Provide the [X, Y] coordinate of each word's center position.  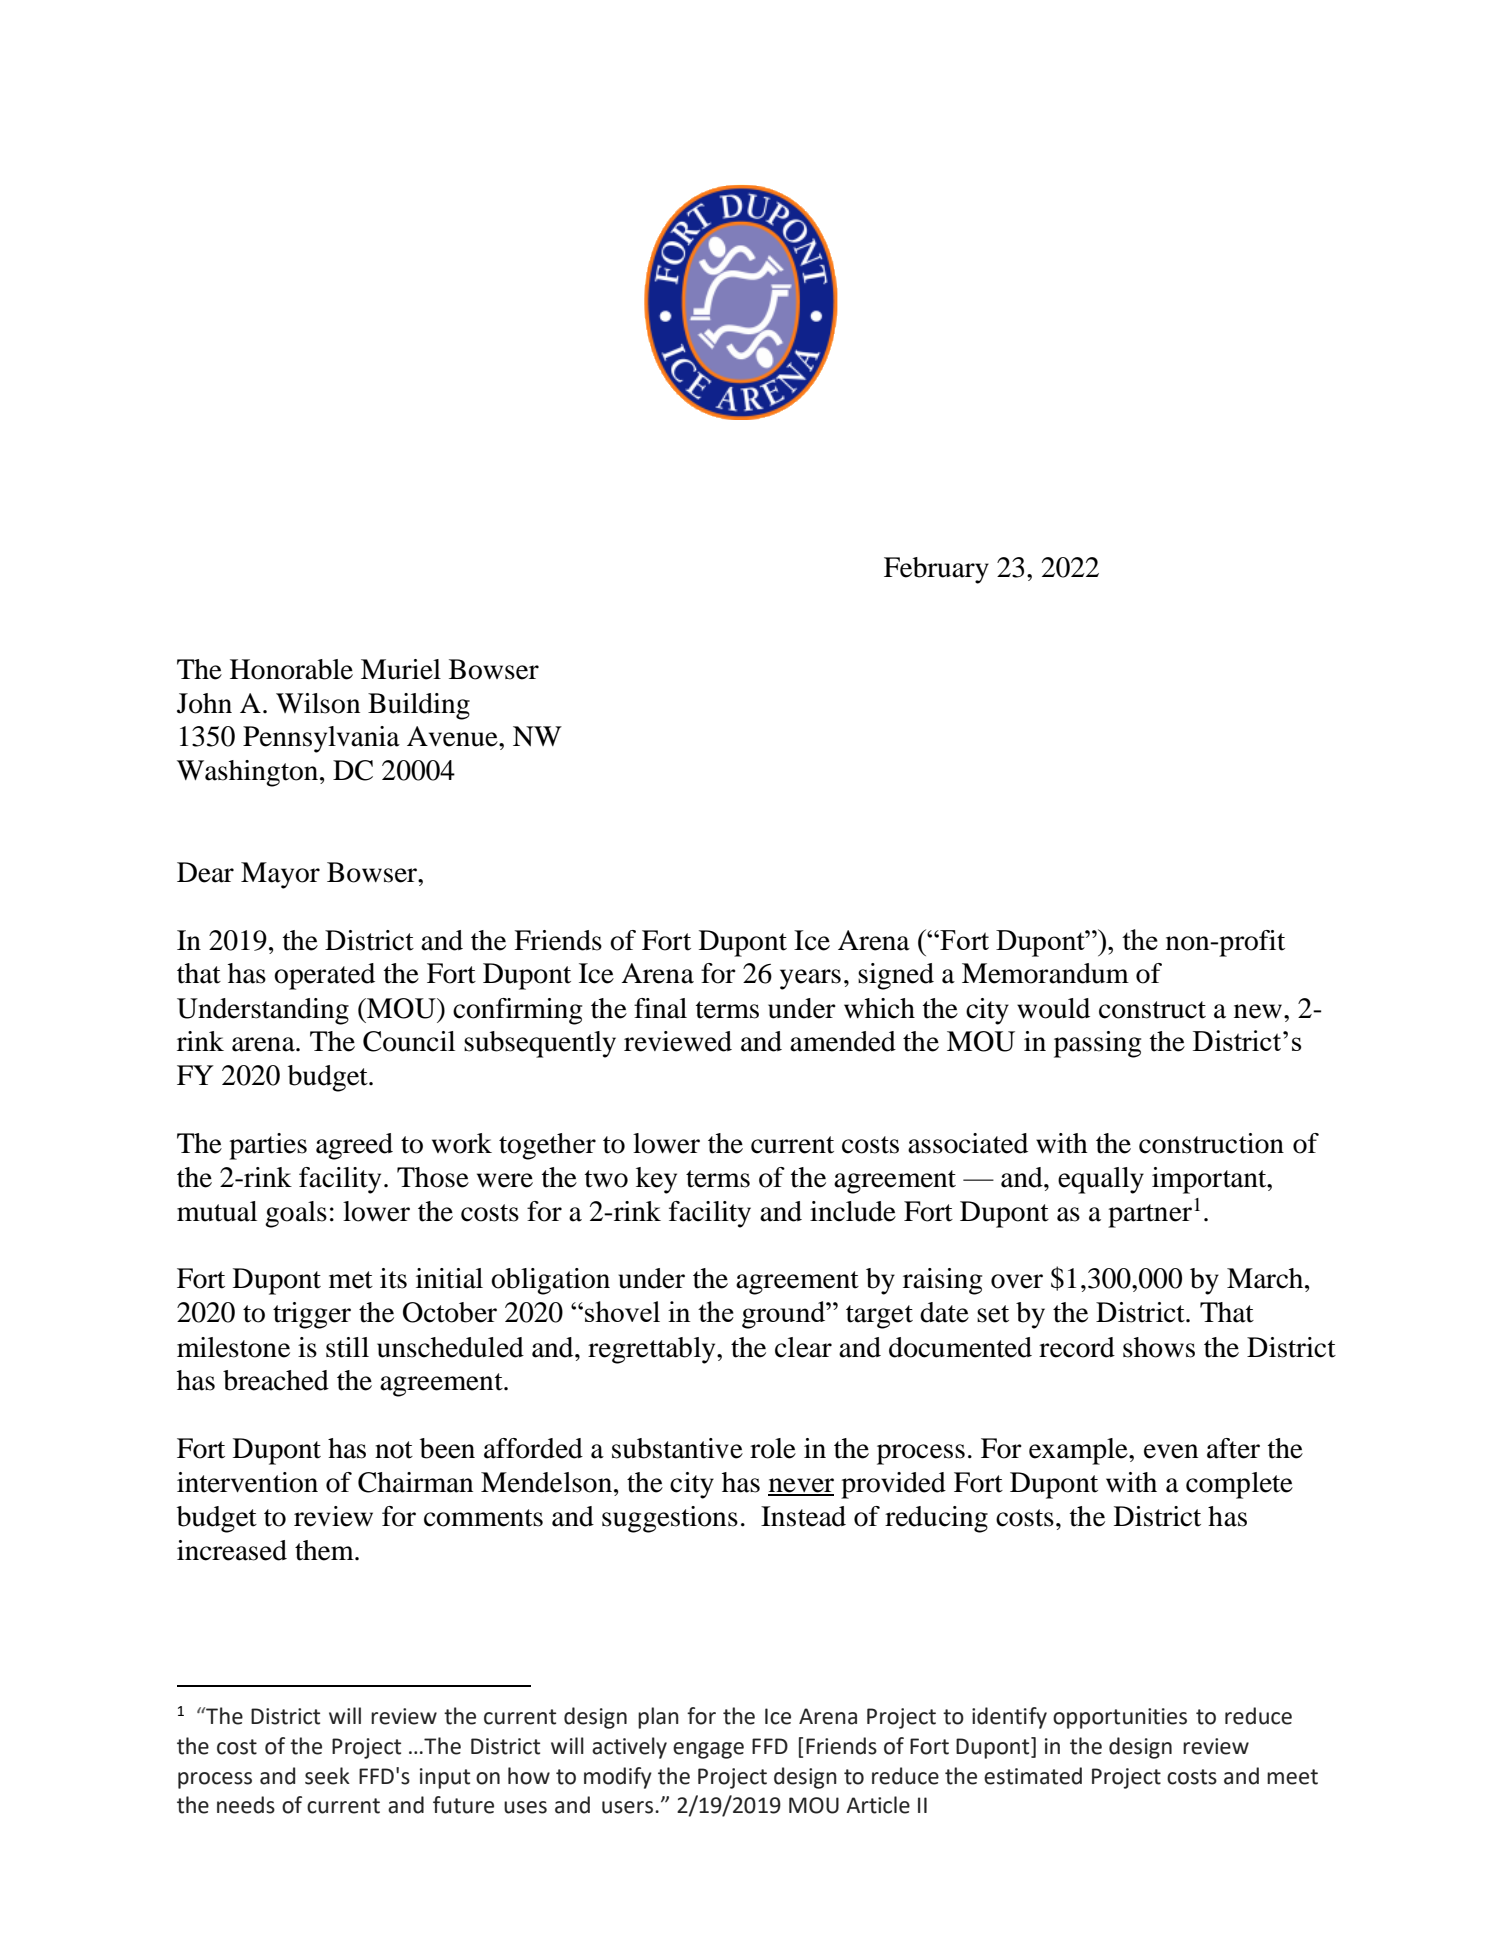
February [936, 570]
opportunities [1120, 1718]
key [656, 1180]
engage [708, 1750]
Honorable [291, 669]
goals [296, 1214]
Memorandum [1045, 973]
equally [1101, 1180]
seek [327, 1776]
